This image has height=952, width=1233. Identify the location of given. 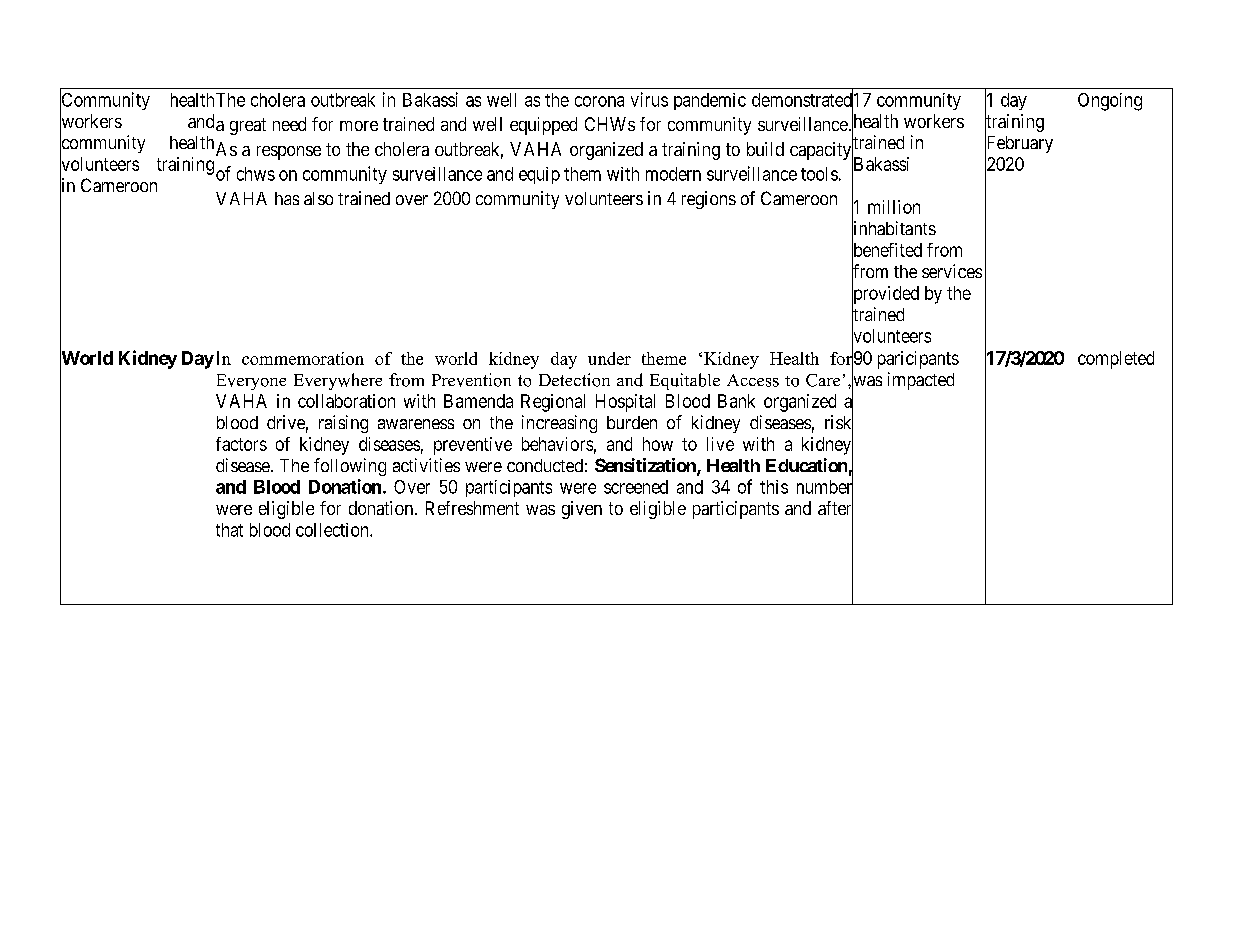
(582, 510).
